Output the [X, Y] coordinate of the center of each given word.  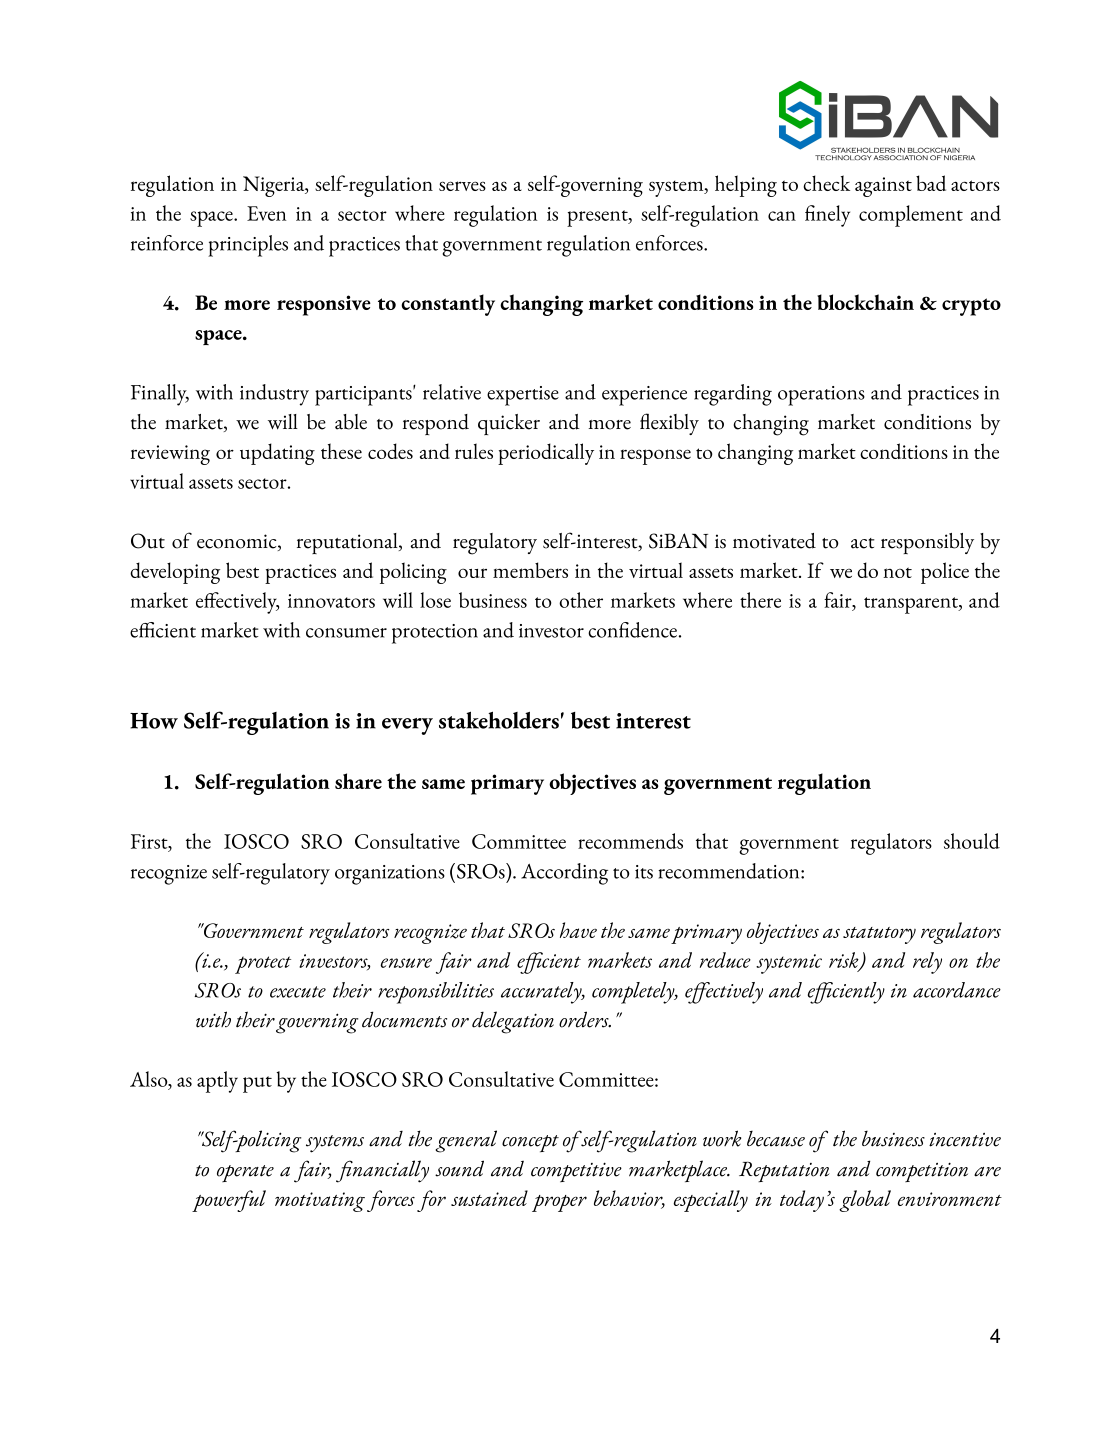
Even [266, 213]
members [530, 570]
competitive [576, 1172]
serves [462, 186]
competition [922, 1172]
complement [911, 216]
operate [245, 1173]
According [564, 874]
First [150, 842]
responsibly [927, 543]
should [972, 841]
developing [175, 573]
